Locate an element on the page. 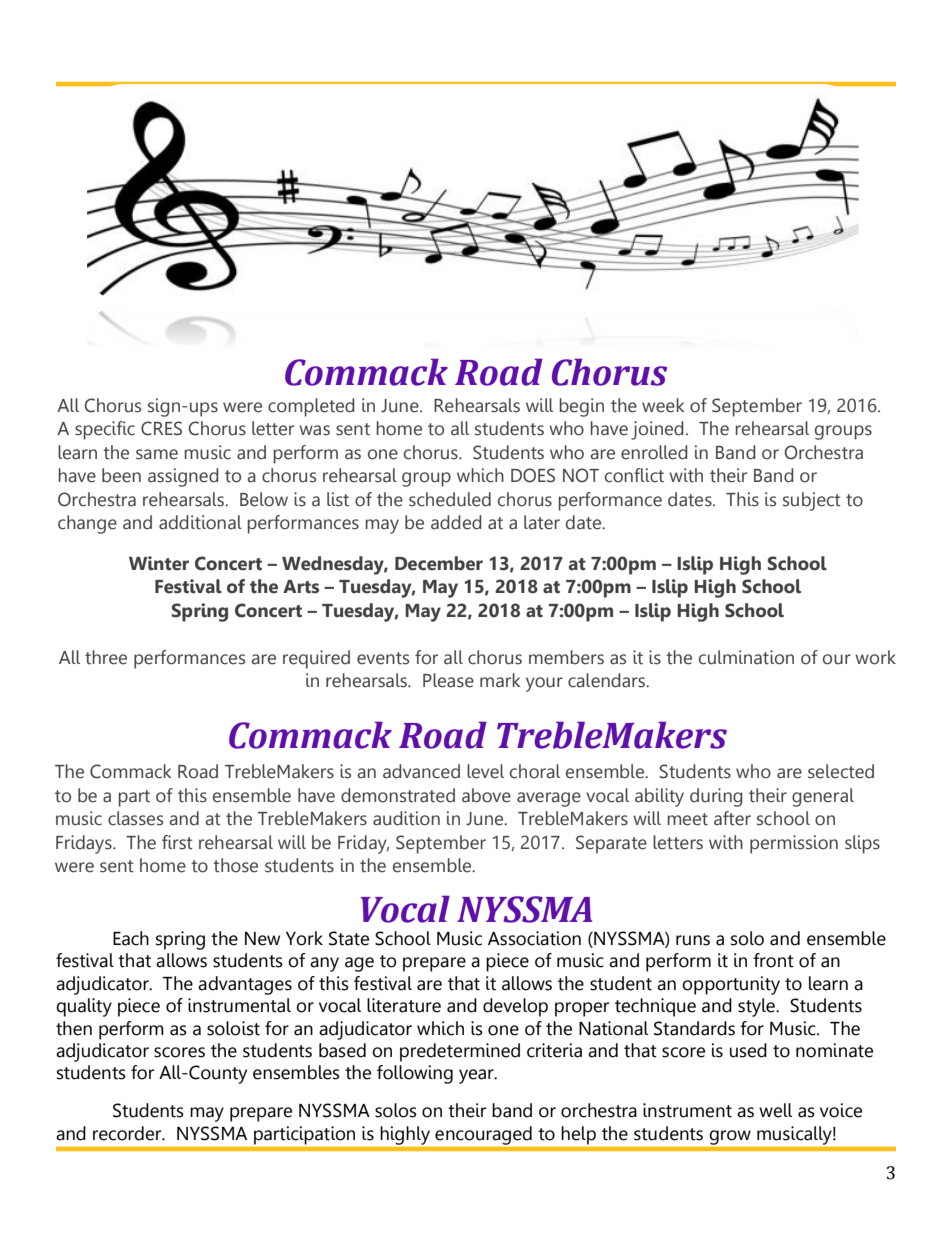 Image resolution: width=952 pixels, height=1233 pixels. Each is located at coordinates (131, 938).
